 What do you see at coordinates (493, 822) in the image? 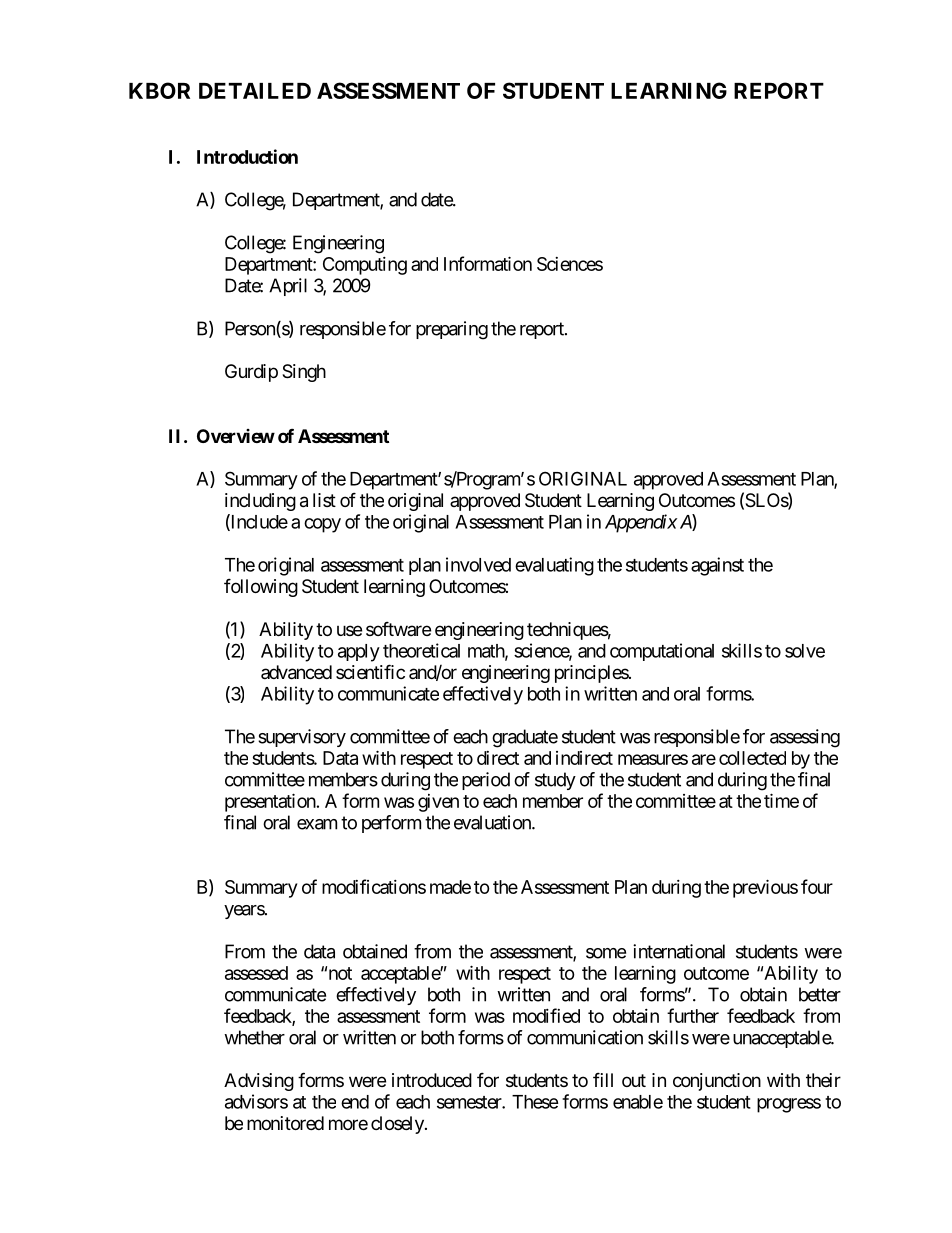
I see `evaluation` at bounding box center [493, 822].
